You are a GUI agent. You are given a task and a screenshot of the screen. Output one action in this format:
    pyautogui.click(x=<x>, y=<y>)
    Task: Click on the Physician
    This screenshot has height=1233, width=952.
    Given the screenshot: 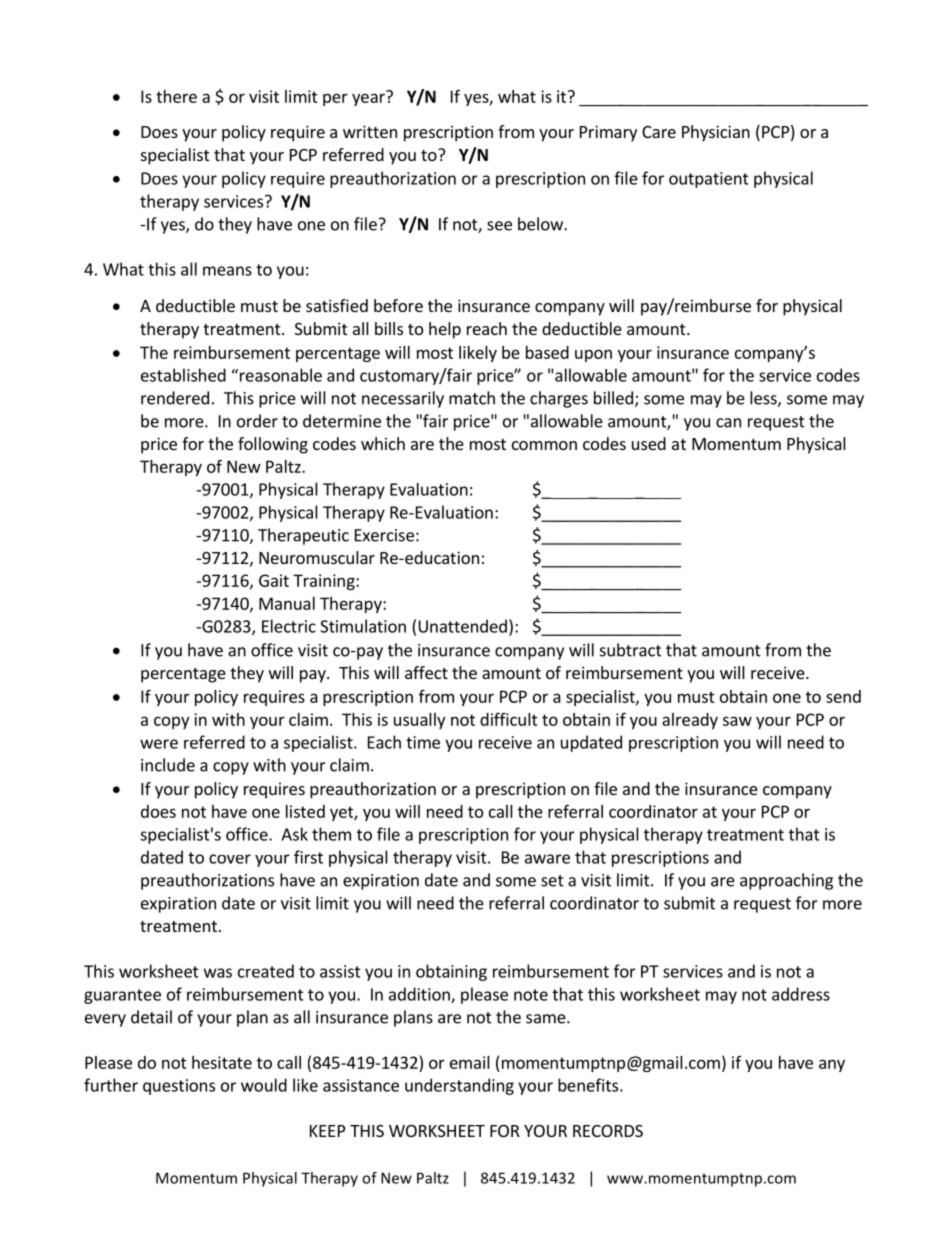 What is the action you would take?
    pyautogui.click(x=716, y=133)
